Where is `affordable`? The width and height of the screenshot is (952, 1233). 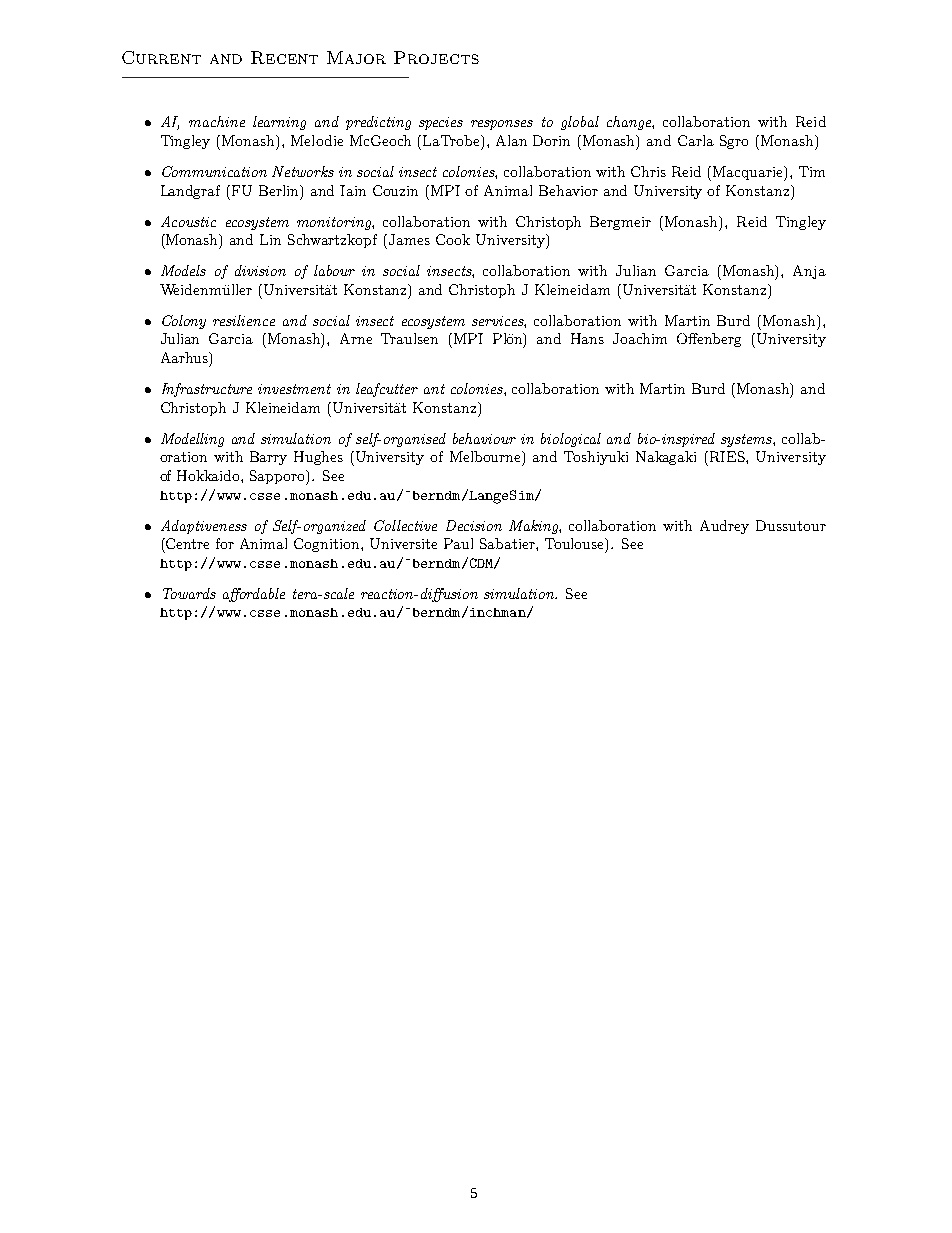 affordable is located at coordinates (254, 595).
